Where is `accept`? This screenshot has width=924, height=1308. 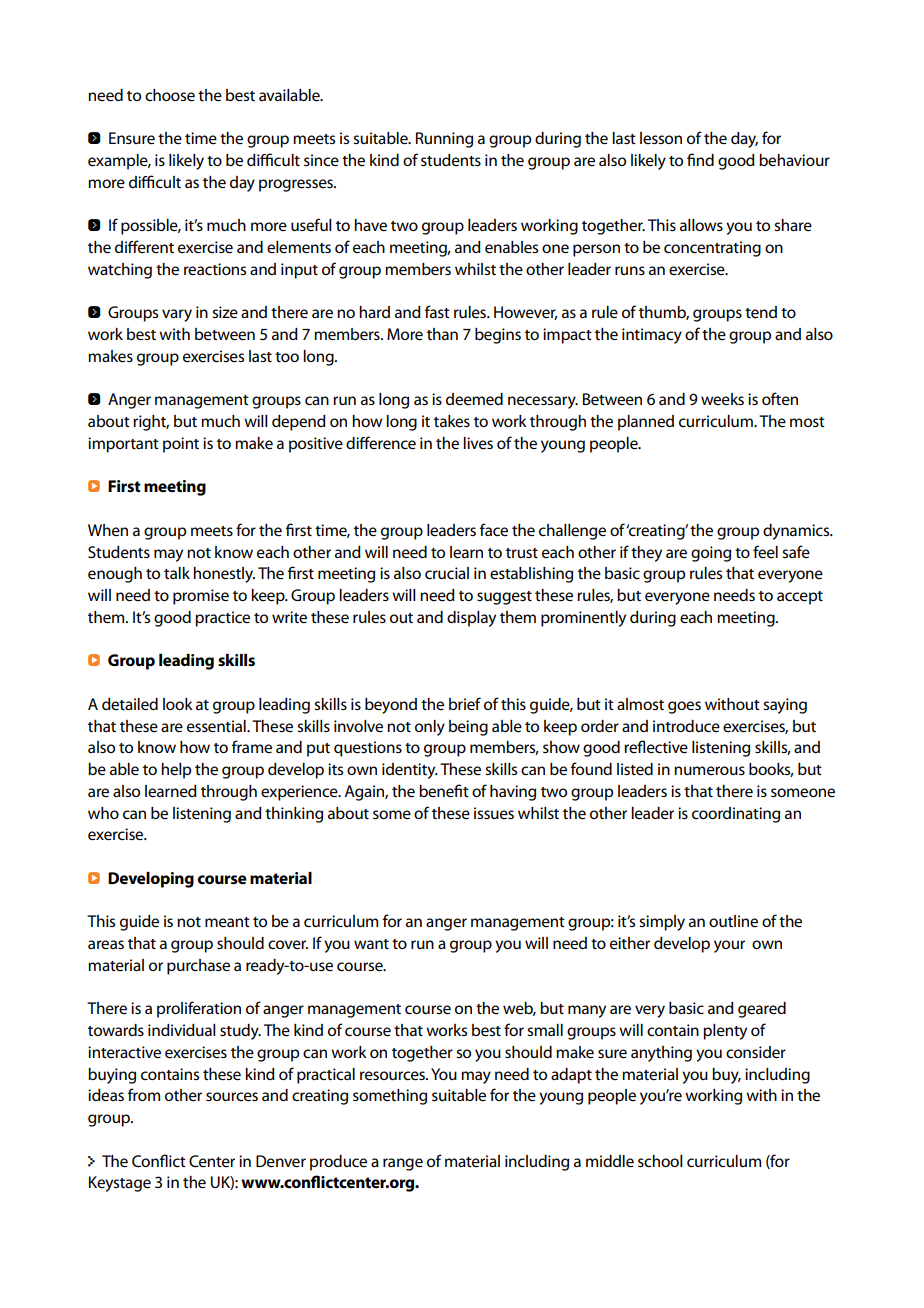 accept is located at coordinates (800, 598).
